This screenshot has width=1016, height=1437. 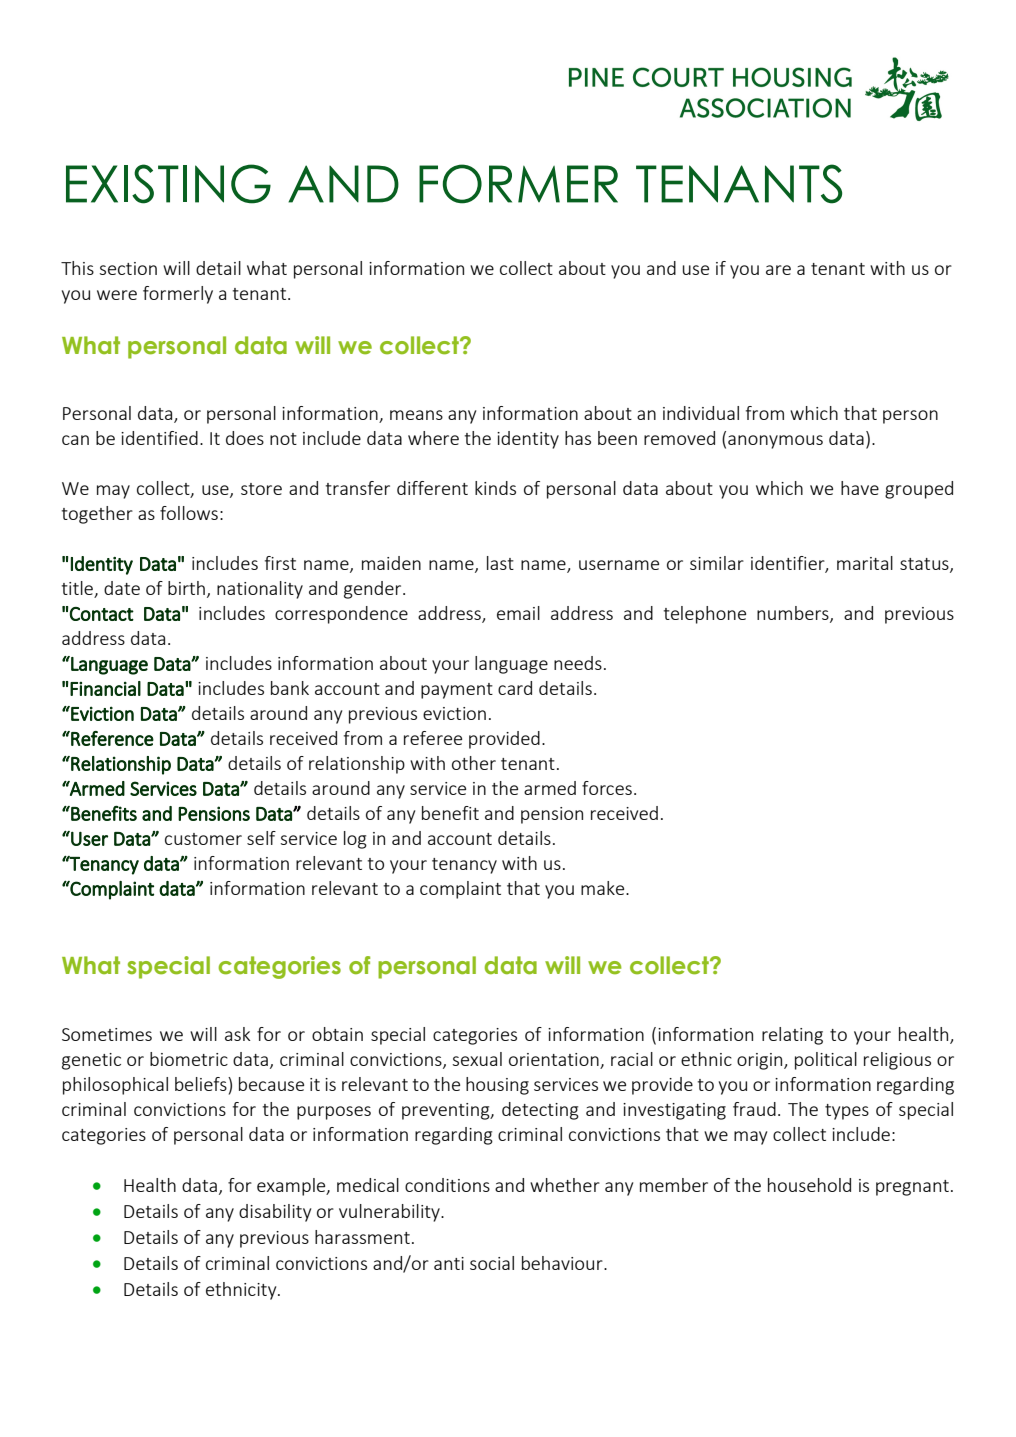 I want to click on disability, so click(x=275, y=1213).
